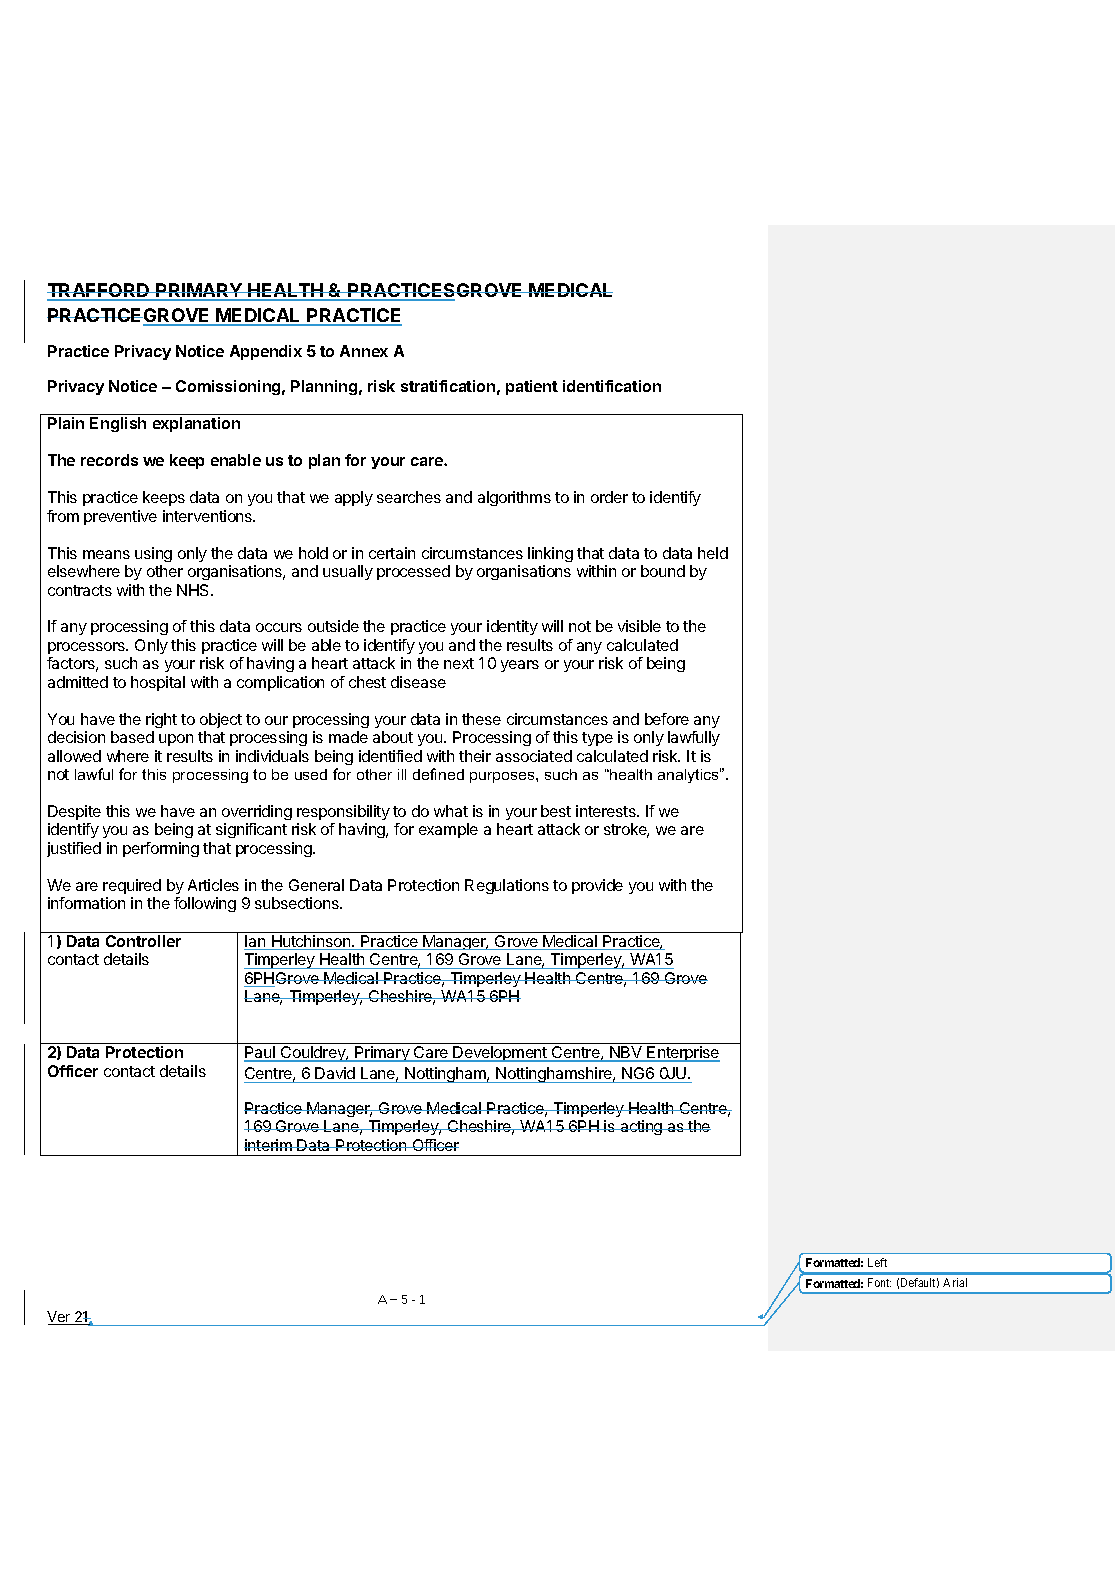 This screenshot has height=1578, width=1116. What do you see at coordinates (500, 1054) in the screenshot?
I see `Development` at bounding box center [500, 1054].
